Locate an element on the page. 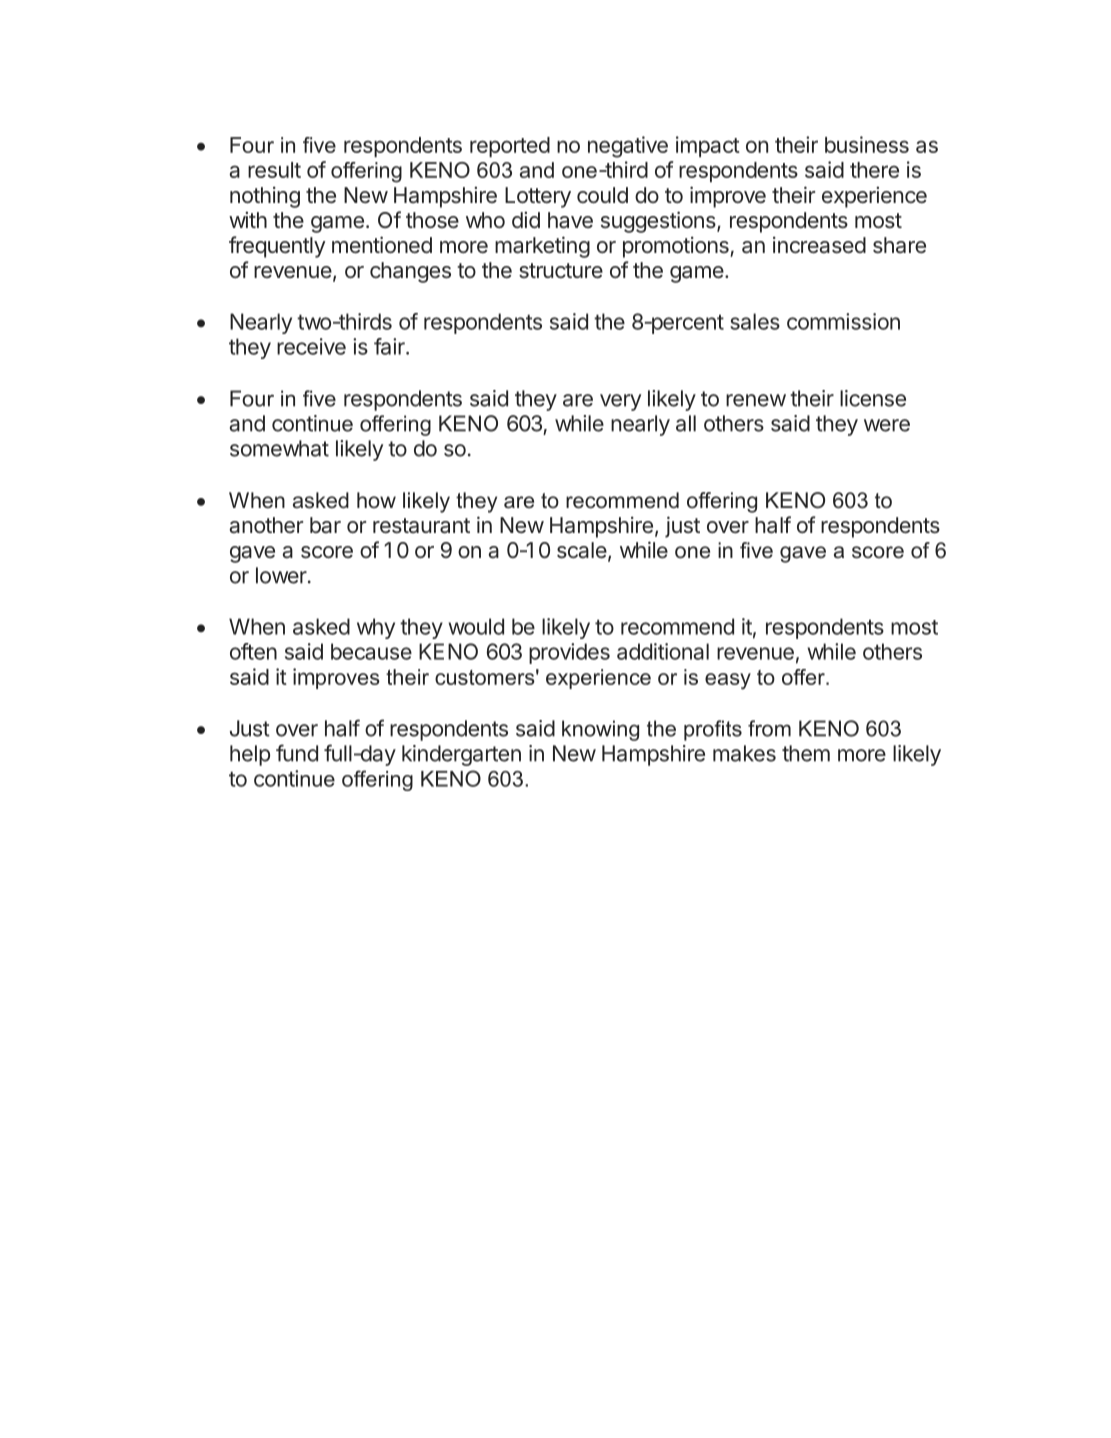 The width and height of the image is (1111, 1438). there is located at coordinates (874, 170).
